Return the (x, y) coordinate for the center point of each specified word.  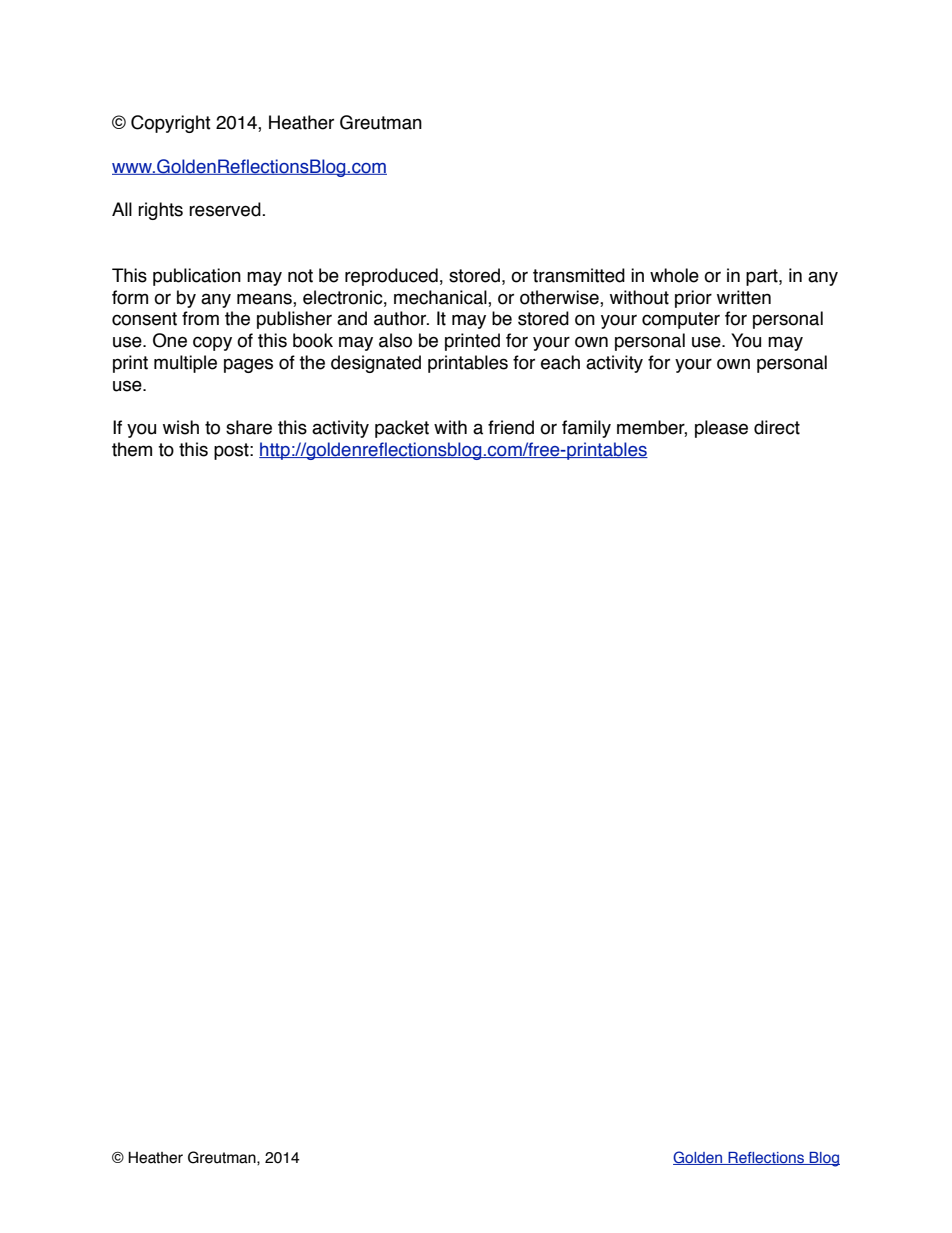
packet (402, 429)
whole (674, 275)
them (132, 449)
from (200, 318)
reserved (226, 209)
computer (681, 320)
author (401, 318)
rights (160, 211)
